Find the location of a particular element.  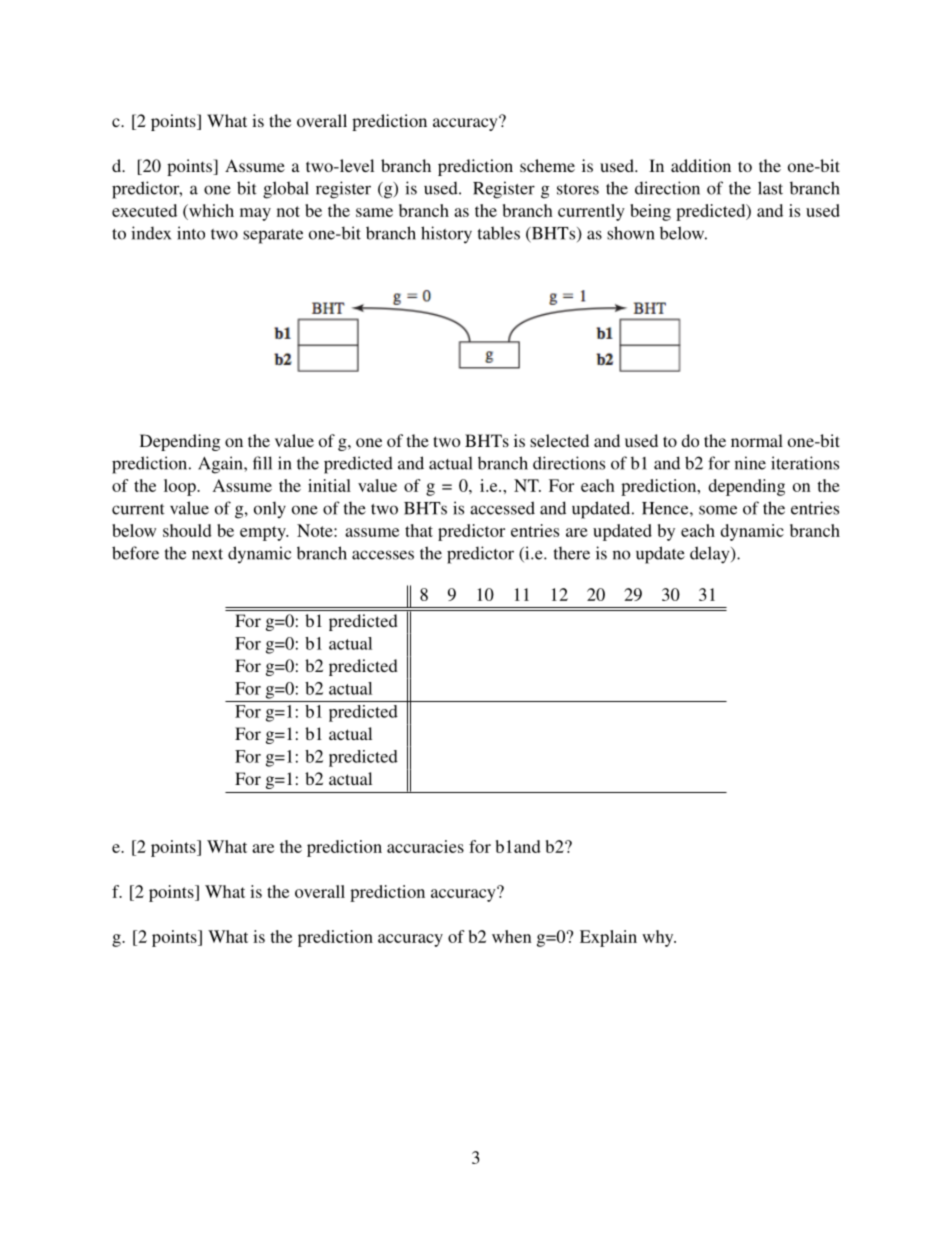

delay is located at coordinates (711, 555).
